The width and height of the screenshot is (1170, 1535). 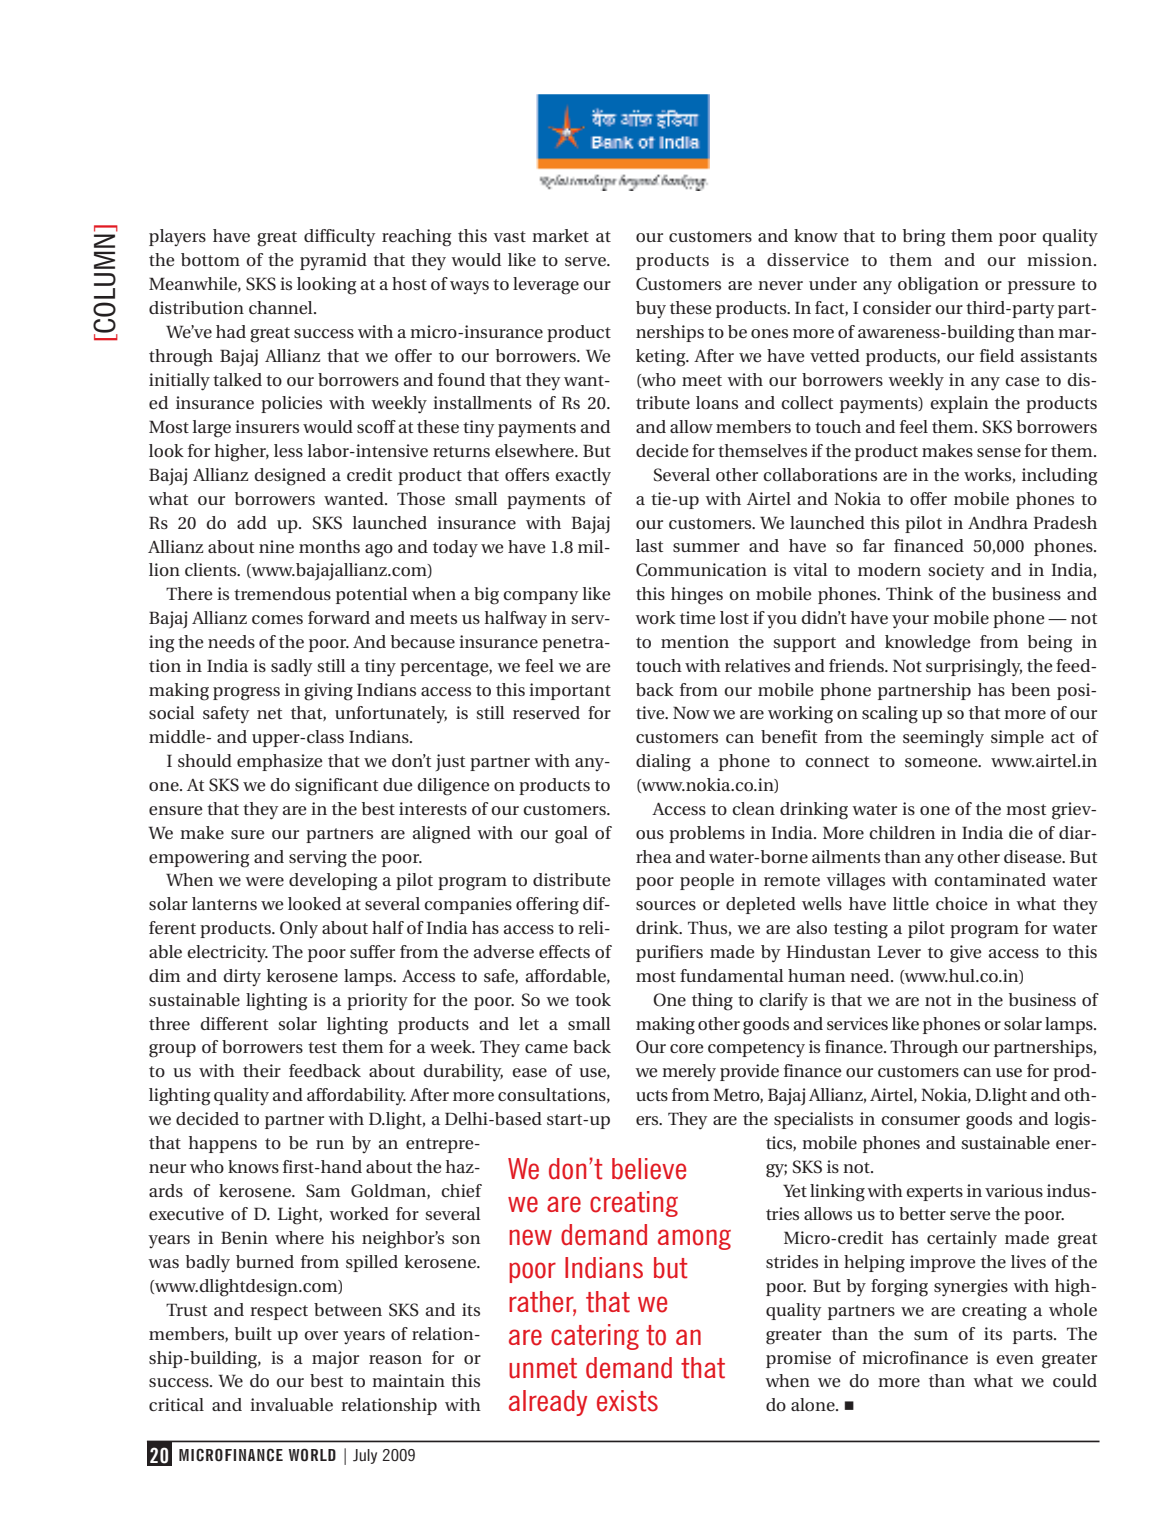 I want to click on goal, so click(x=571, y=835).
